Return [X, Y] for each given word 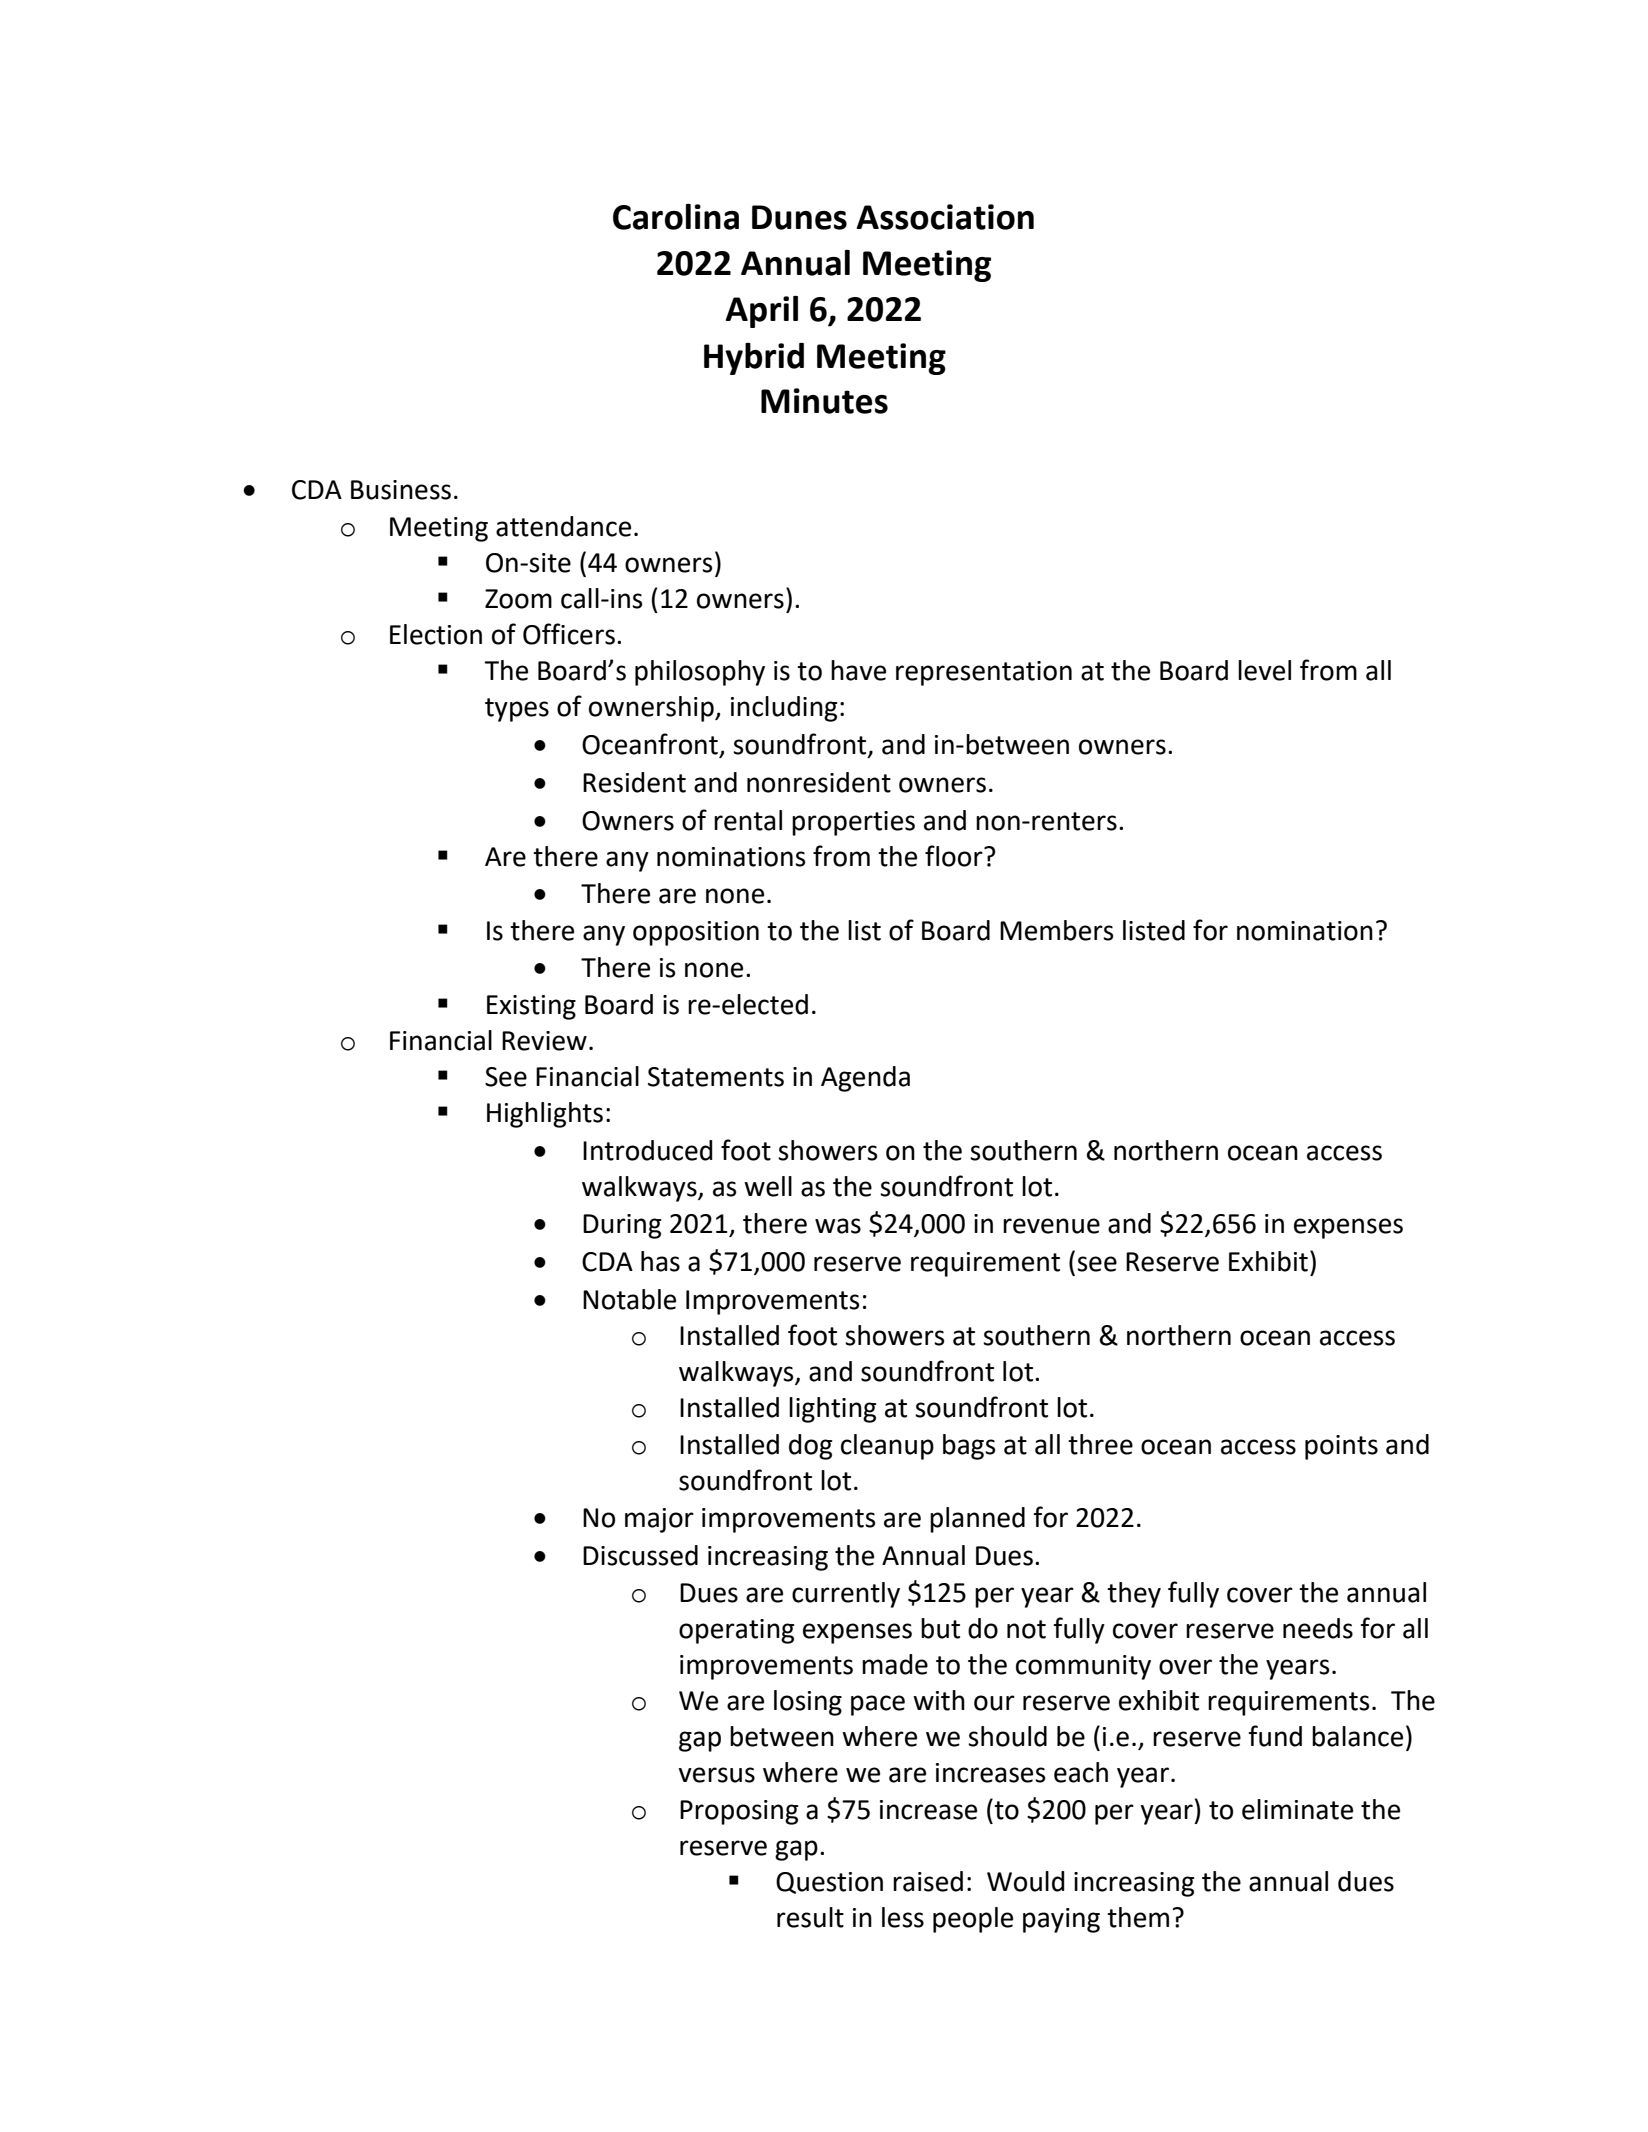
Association [945, 217]
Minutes [824, 401]
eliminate [1297, 1809]
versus [716, 1775]
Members [1056, 930]
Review [544, 1041]
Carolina [676, 217]
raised [928, 1881]
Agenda [865, 1079]
